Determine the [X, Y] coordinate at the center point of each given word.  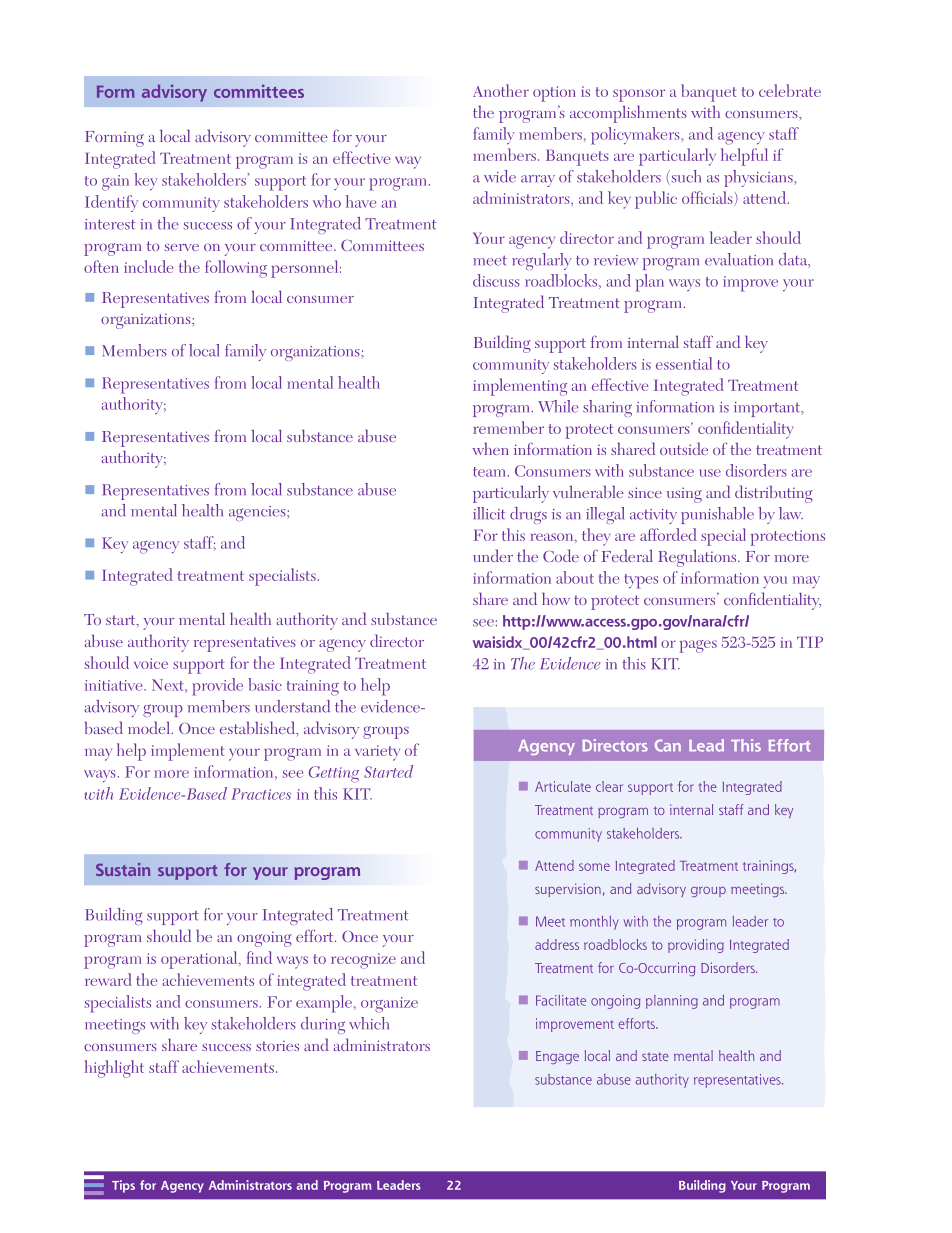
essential [684, 363]
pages [698, 646]
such [685, 177]
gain [115, 183]
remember [508, 427]
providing [696, 946]
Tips [123, 1186]
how [556, 598]
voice [151, 663]
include [148, 266]
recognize [363, 961]
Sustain [123, 869]
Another [501, 90]
